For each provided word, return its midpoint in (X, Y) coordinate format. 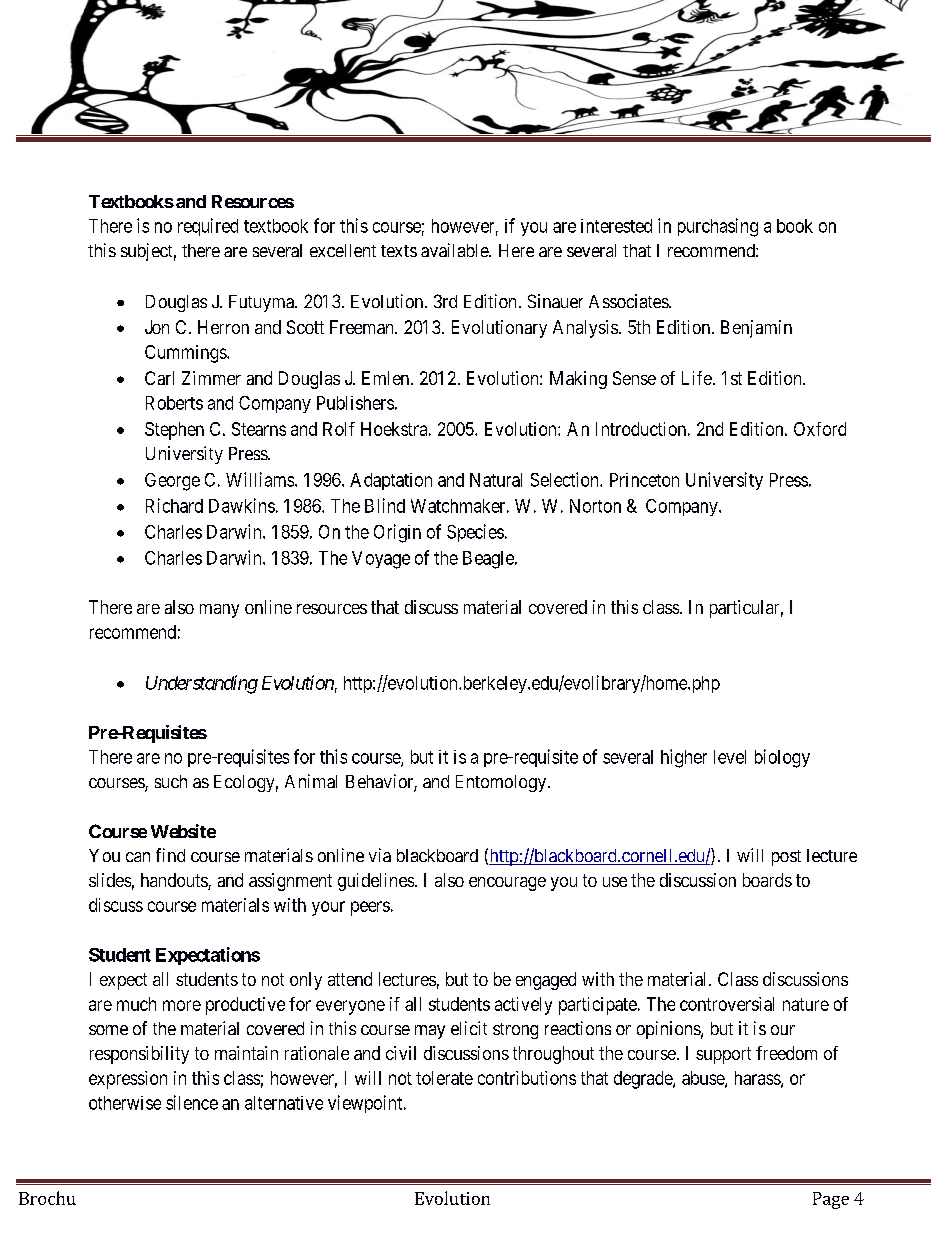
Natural (496, 480)
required (208, 227)
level (730, 757)
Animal (311, 781)
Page (831, 1200)
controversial (727, 1004)
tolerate (444, 1078)
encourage (507, 884)
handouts (175, 881)
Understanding (202, 684)
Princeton (644, 480)
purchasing (718, 227)
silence (192, 1102)
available (455, 250)
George (172, 482)
